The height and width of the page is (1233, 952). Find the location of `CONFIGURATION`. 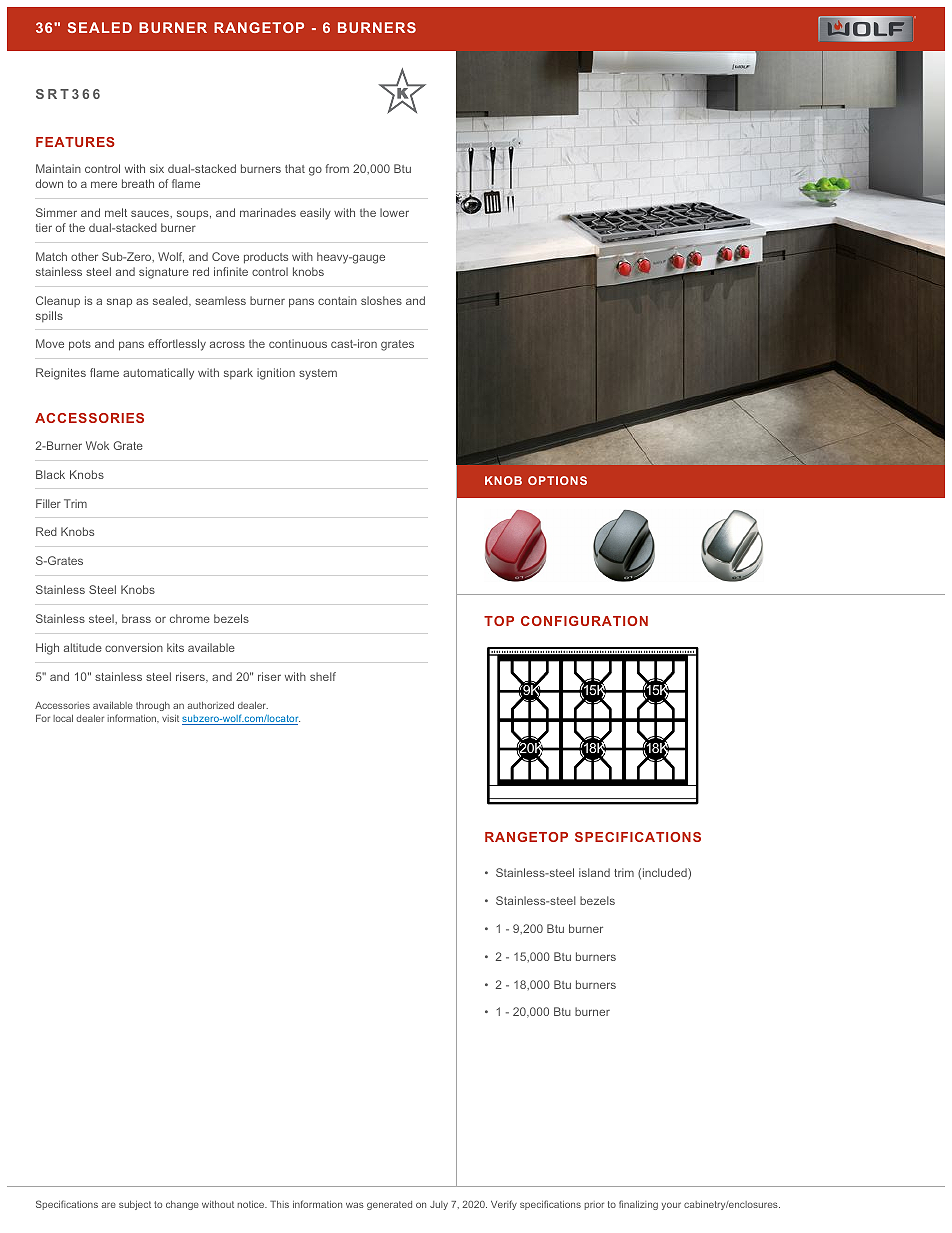

CONFIGURATION is located at coordinates (584, 621).
